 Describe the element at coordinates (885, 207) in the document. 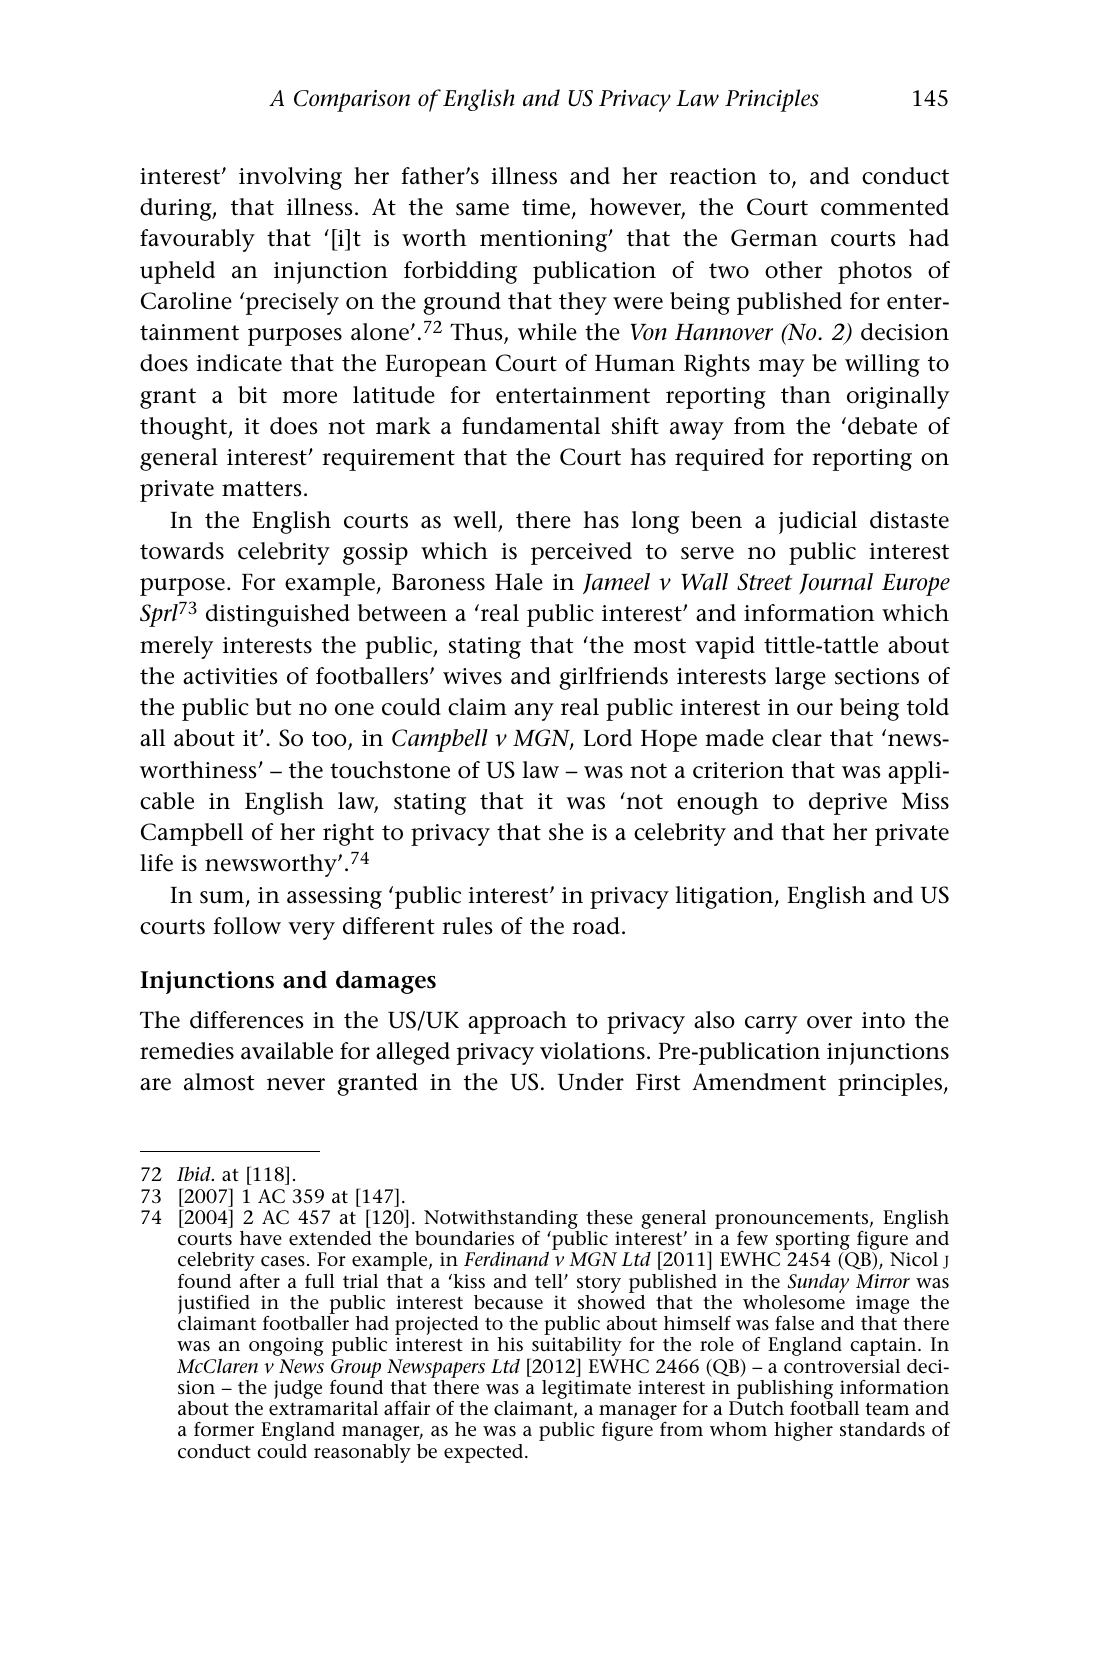

I see `commented` at that location.
